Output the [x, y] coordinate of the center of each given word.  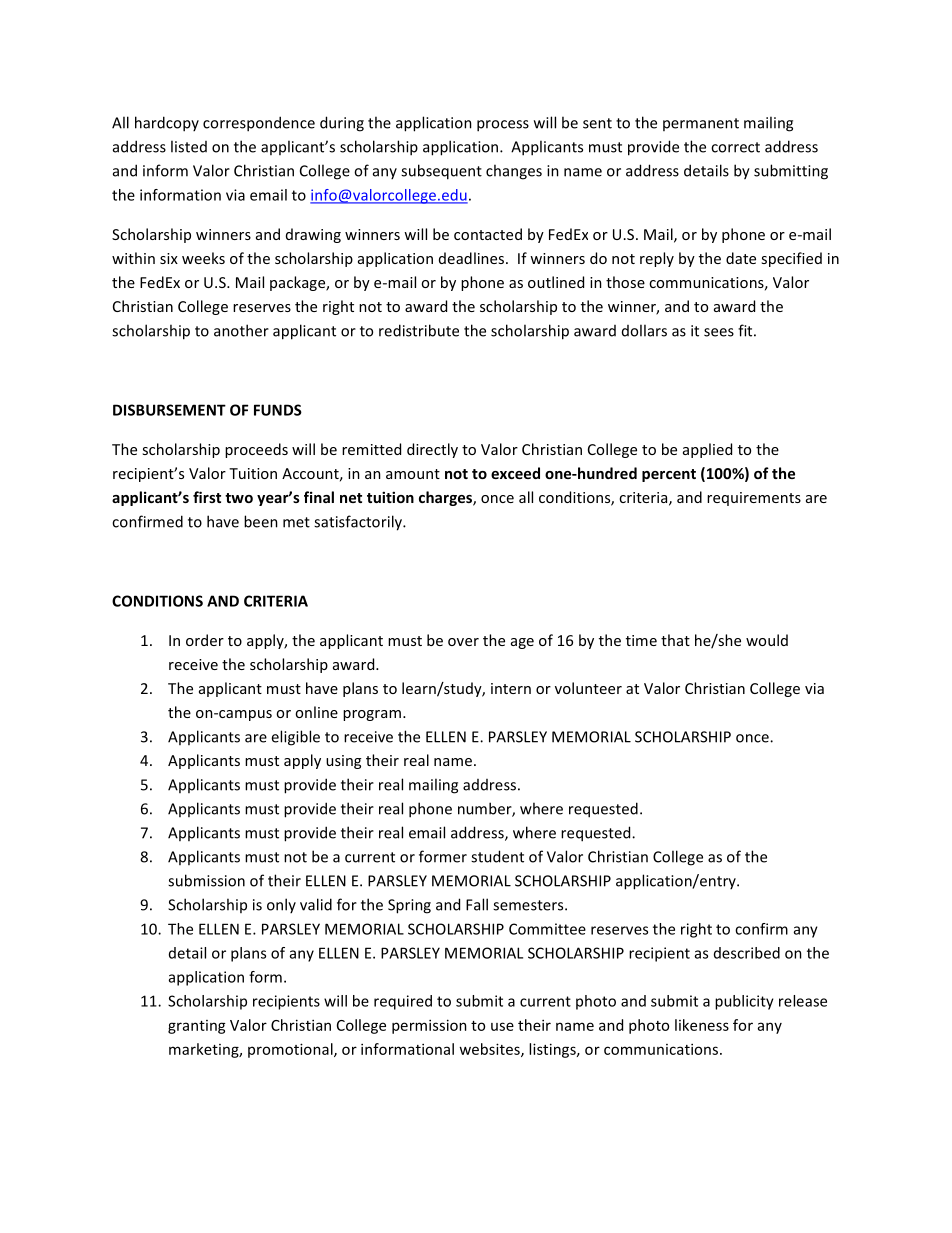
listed [189, 146]
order [205, 640]
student [497, 856]
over [463, 642]
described [747, 953]
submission [206, 880]
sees [719, 332]
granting [197, 1027]
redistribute [419, 330]
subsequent [441, 172]
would [767, 640]
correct [735, 147]
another [241, 330]
